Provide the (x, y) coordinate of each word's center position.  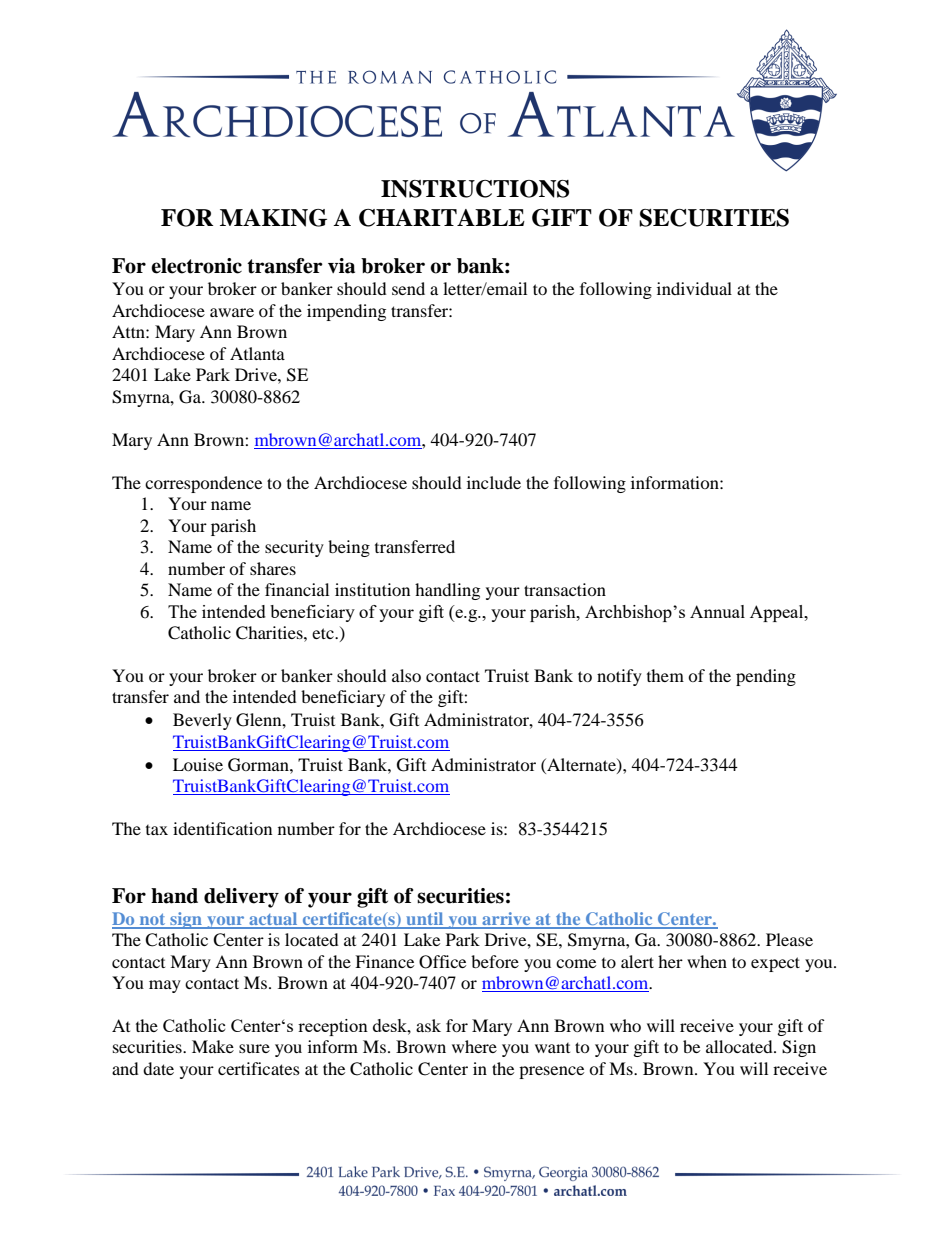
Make (213, 1046)
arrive (506, 920)
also (406, 675)
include (494, 482)
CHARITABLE (442, 218)
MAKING (273, 218)
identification (222, 828)
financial (297, 589)
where (474, 1046)
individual (694, 288)
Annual (717, 611)
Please (789, 939)
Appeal (778, 613)
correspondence (203, 484)
